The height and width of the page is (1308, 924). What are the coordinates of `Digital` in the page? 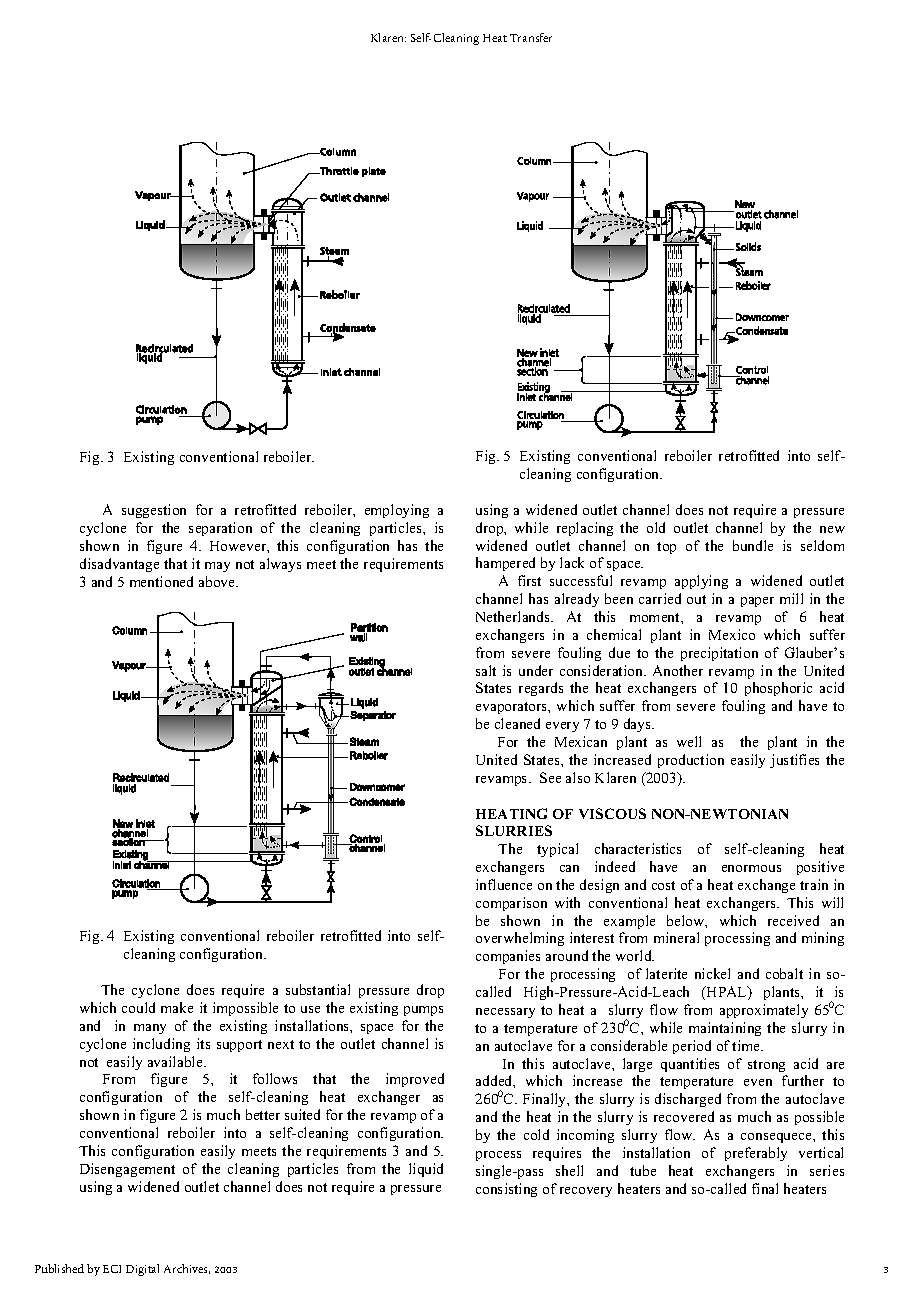 It's located at (142, 1270).
